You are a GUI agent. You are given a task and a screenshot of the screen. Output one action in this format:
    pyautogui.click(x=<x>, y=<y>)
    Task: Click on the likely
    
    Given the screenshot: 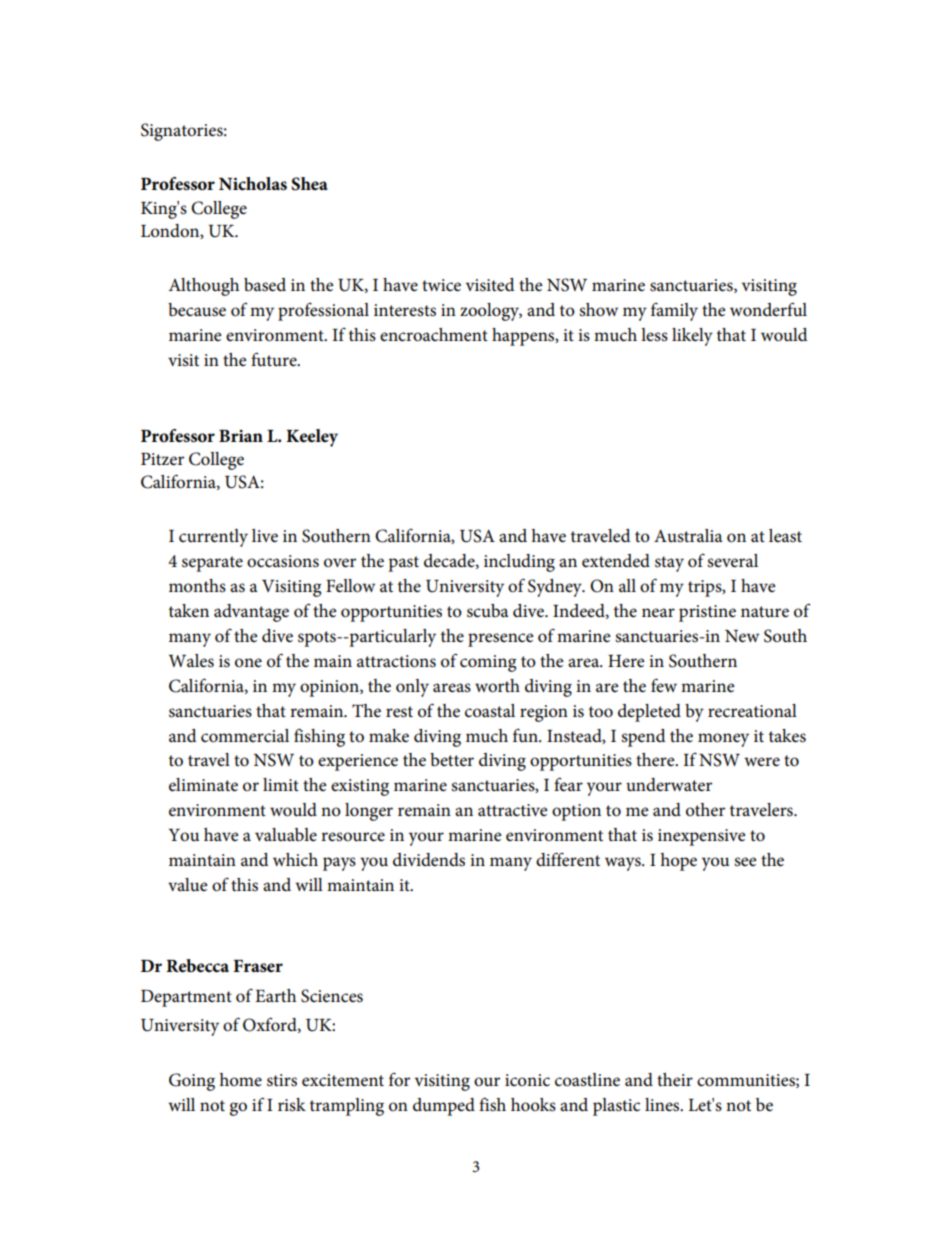 What is the action you would take?
    pyautogui.click(x=692, y=337)
